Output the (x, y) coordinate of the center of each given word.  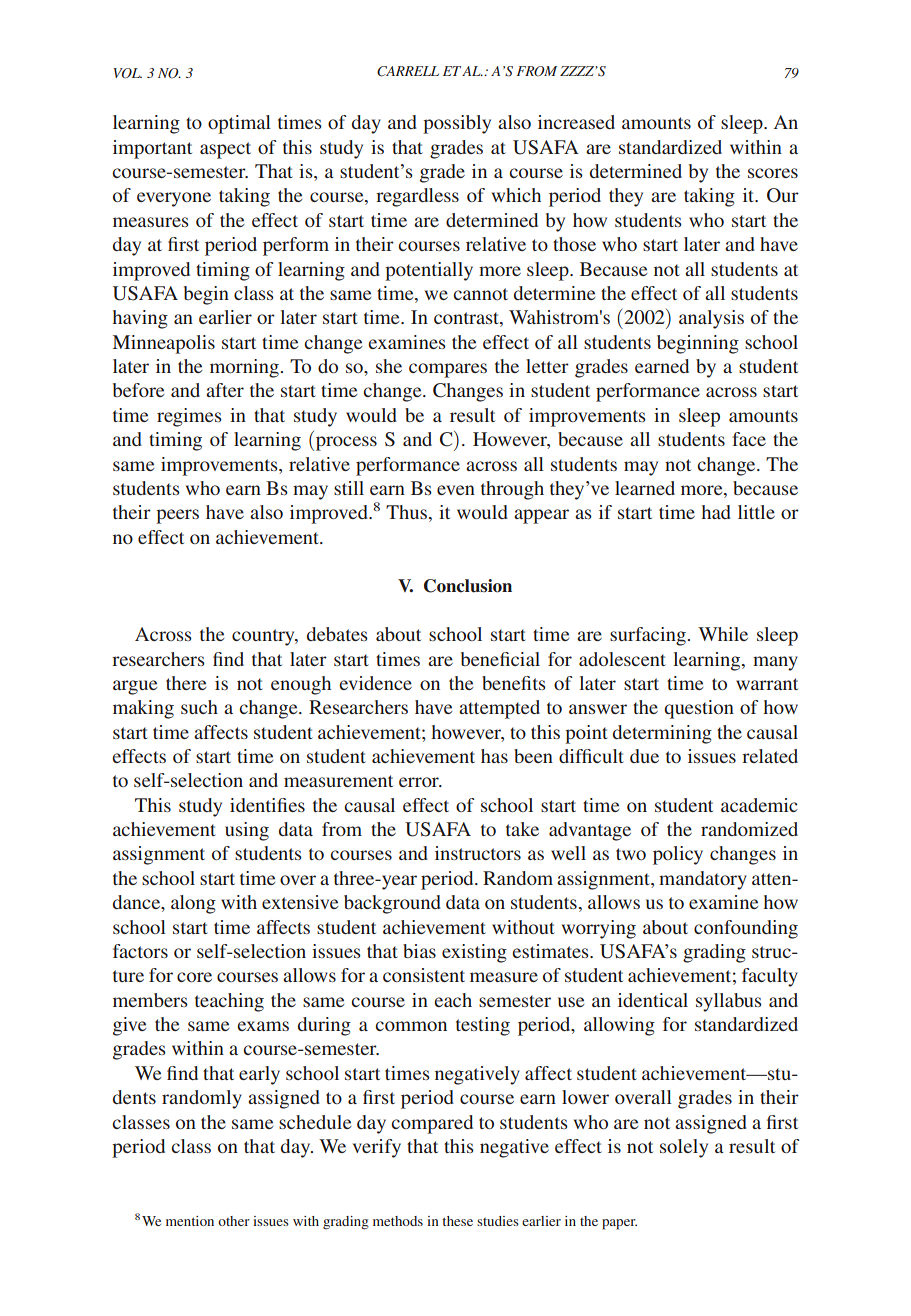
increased (576, 122)
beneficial (500, 659)
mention (190, 1221)
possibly (457, 124)
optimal (239, 124)
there (186, 683)
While (723, 634)
